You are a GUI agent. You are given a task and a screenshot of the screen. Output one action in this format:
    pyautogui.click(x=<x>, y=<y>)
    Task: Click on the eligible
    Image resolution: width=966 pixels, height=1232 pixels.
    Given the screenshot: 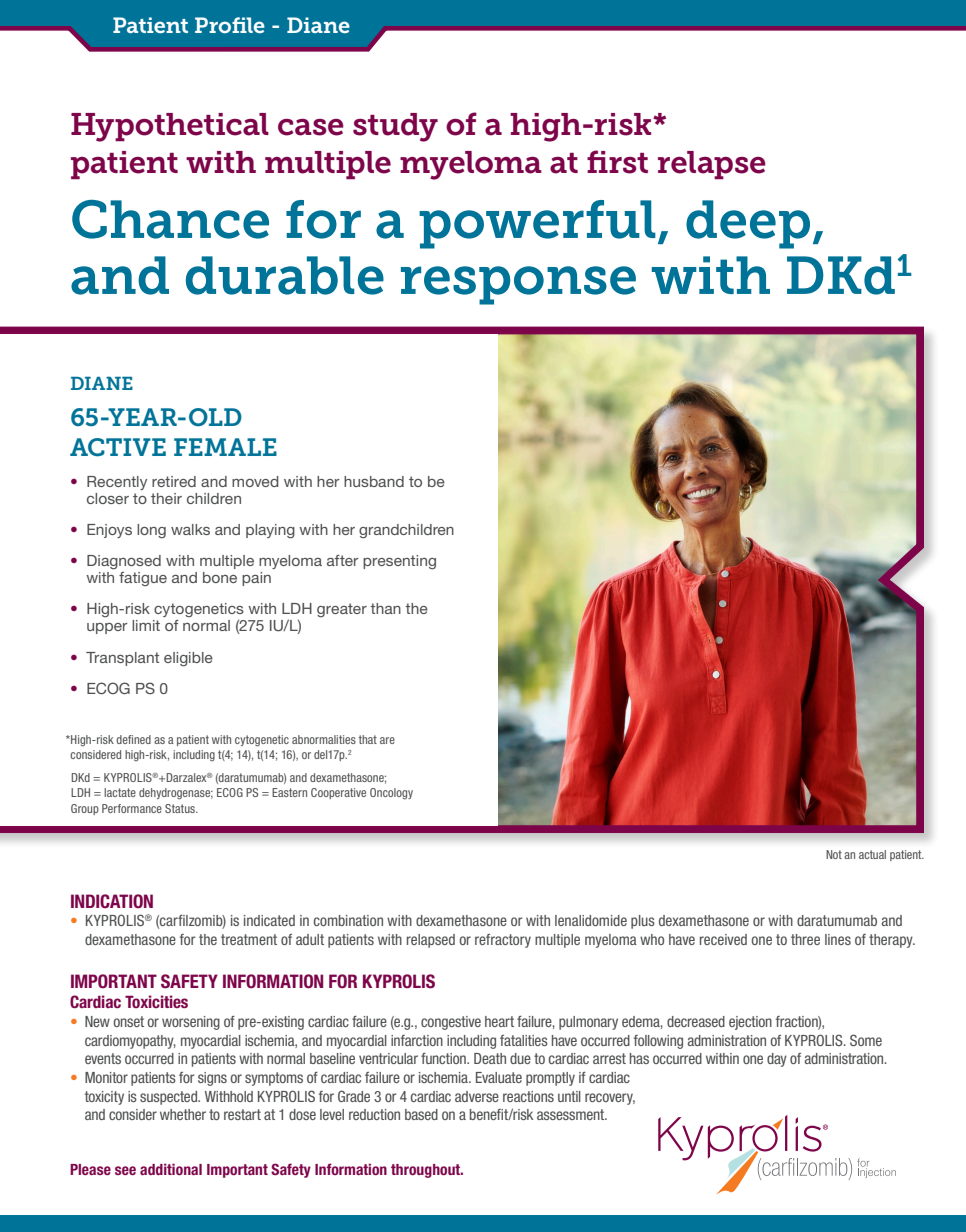 What is the action you would take?
    pyautogui.click(x=188, y=659)
